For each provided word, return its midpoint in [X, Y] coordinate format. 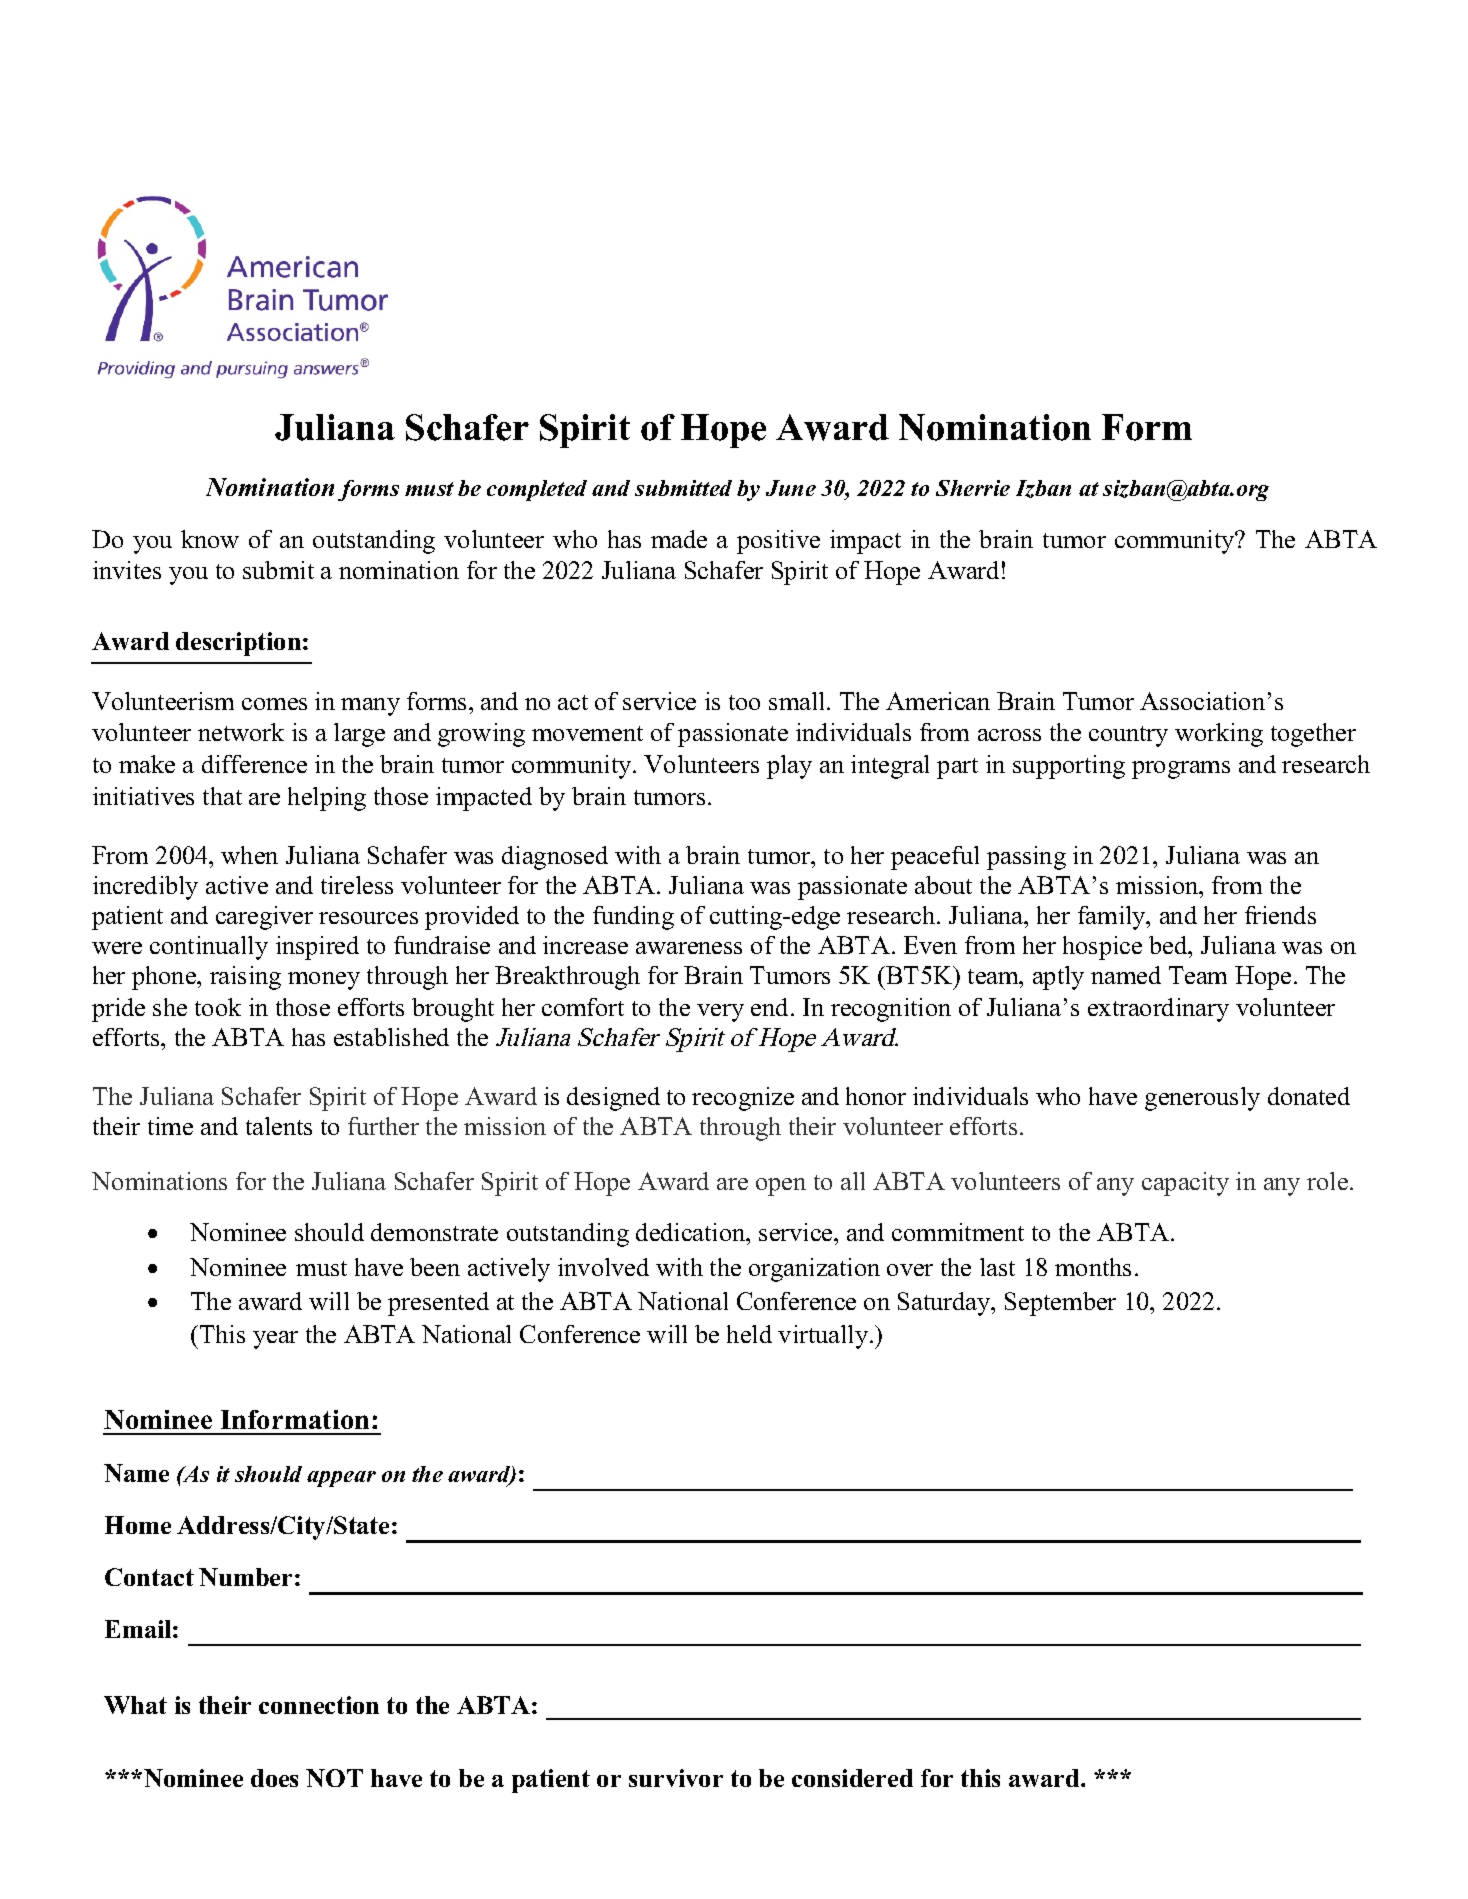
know [210, 539]
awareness [689, 948]
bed [1169, 945]
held [749, 1334]
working [1219, 735]
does [274, 1778]
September [1060, 1304]
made [679, 539]
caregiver [264, 918]
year [275, 1340]
